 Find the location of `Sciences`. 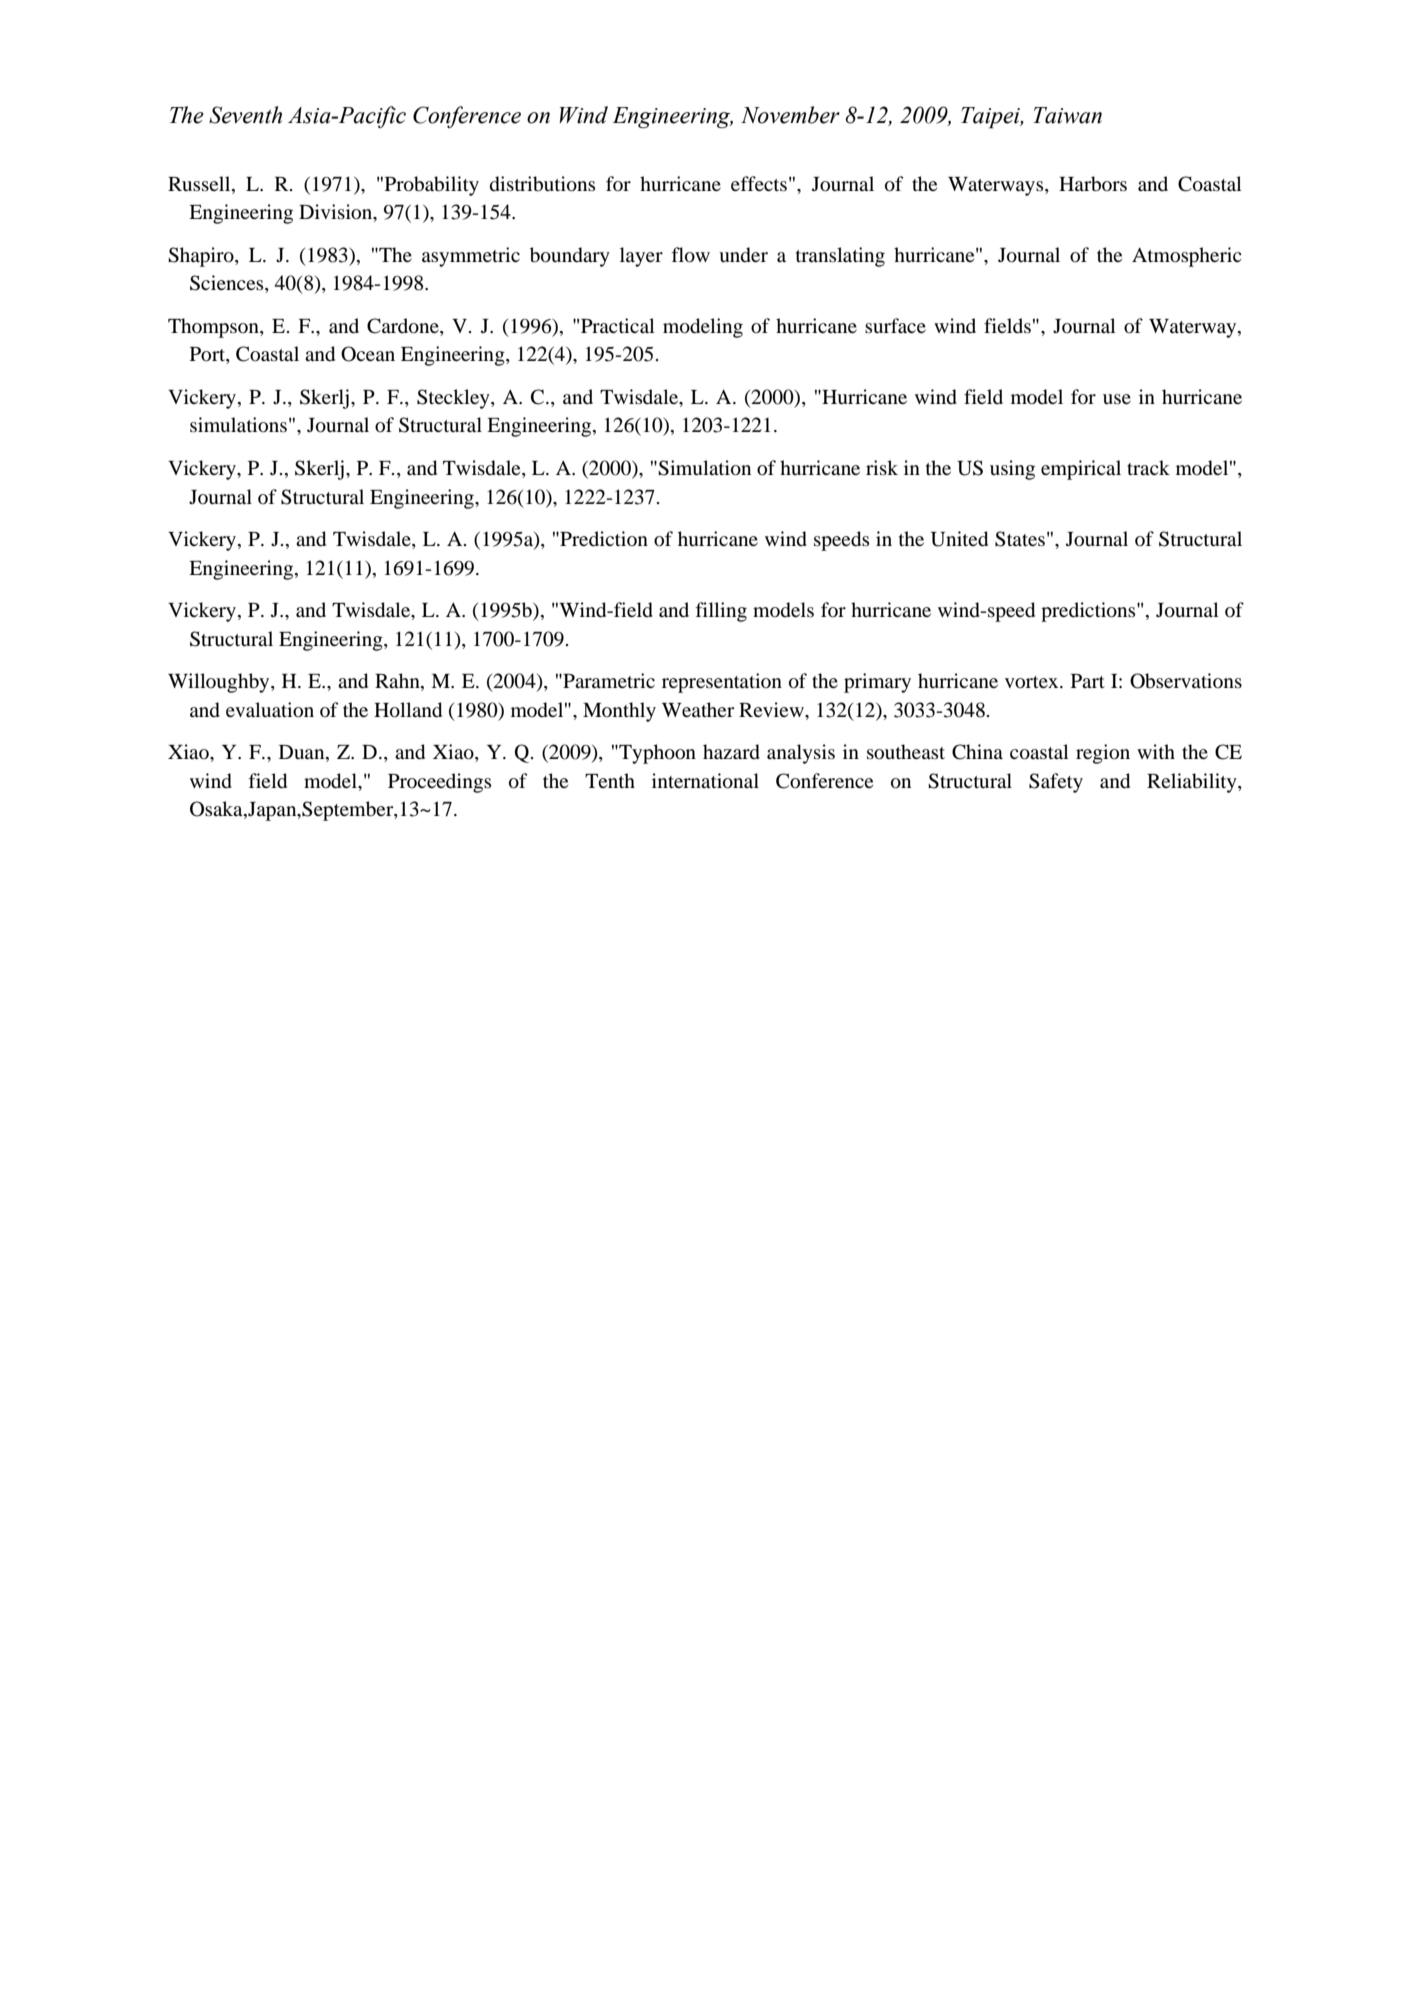

Sciences is located at coordinates (228, 284).
